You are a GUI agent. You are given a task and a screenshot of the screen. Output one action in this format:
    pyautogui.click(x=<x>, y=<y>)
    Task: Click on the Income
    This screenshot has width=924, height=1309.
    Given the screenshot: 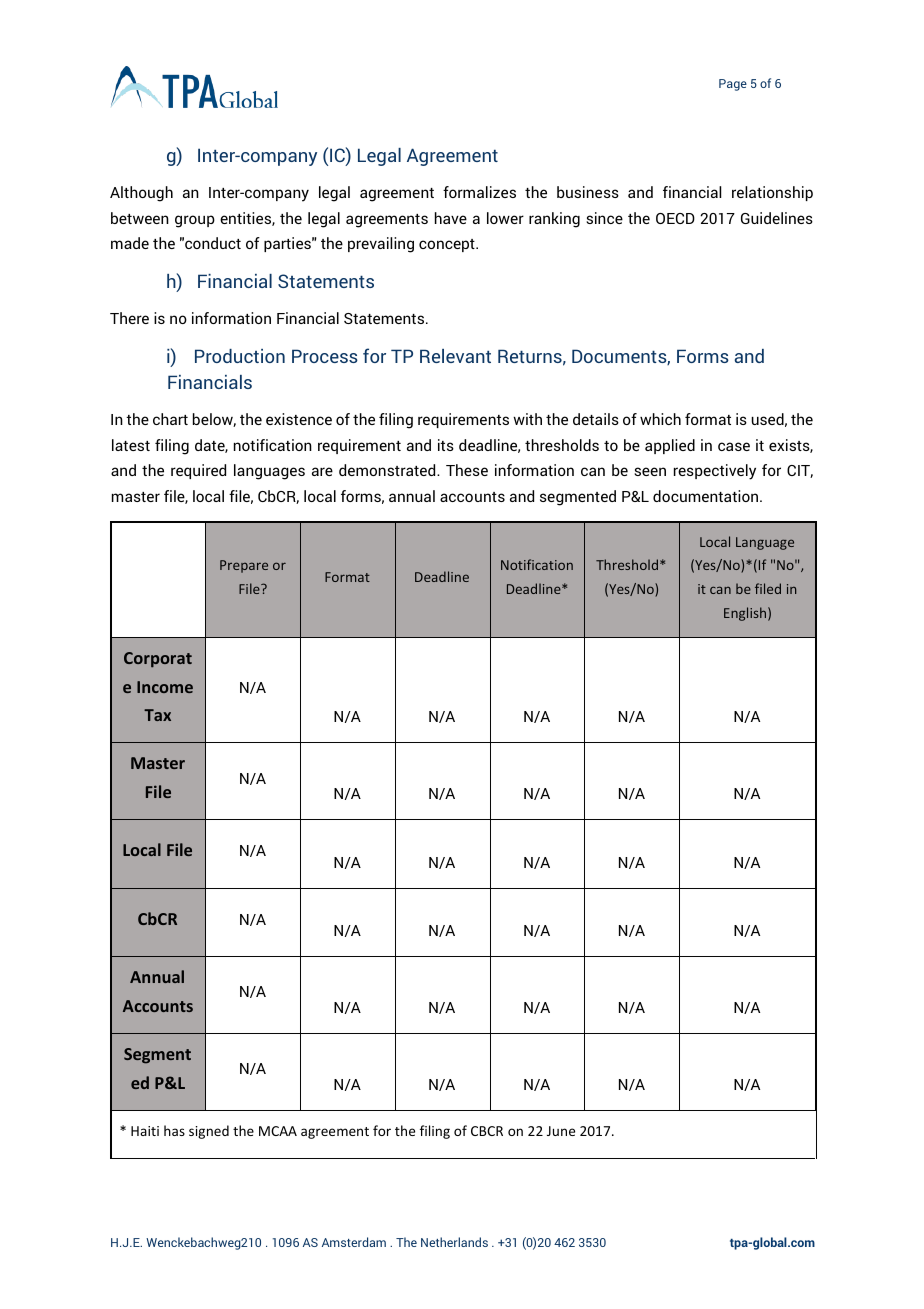 What is the action you would take?
    pyautogui.click(x=165, y=687)
